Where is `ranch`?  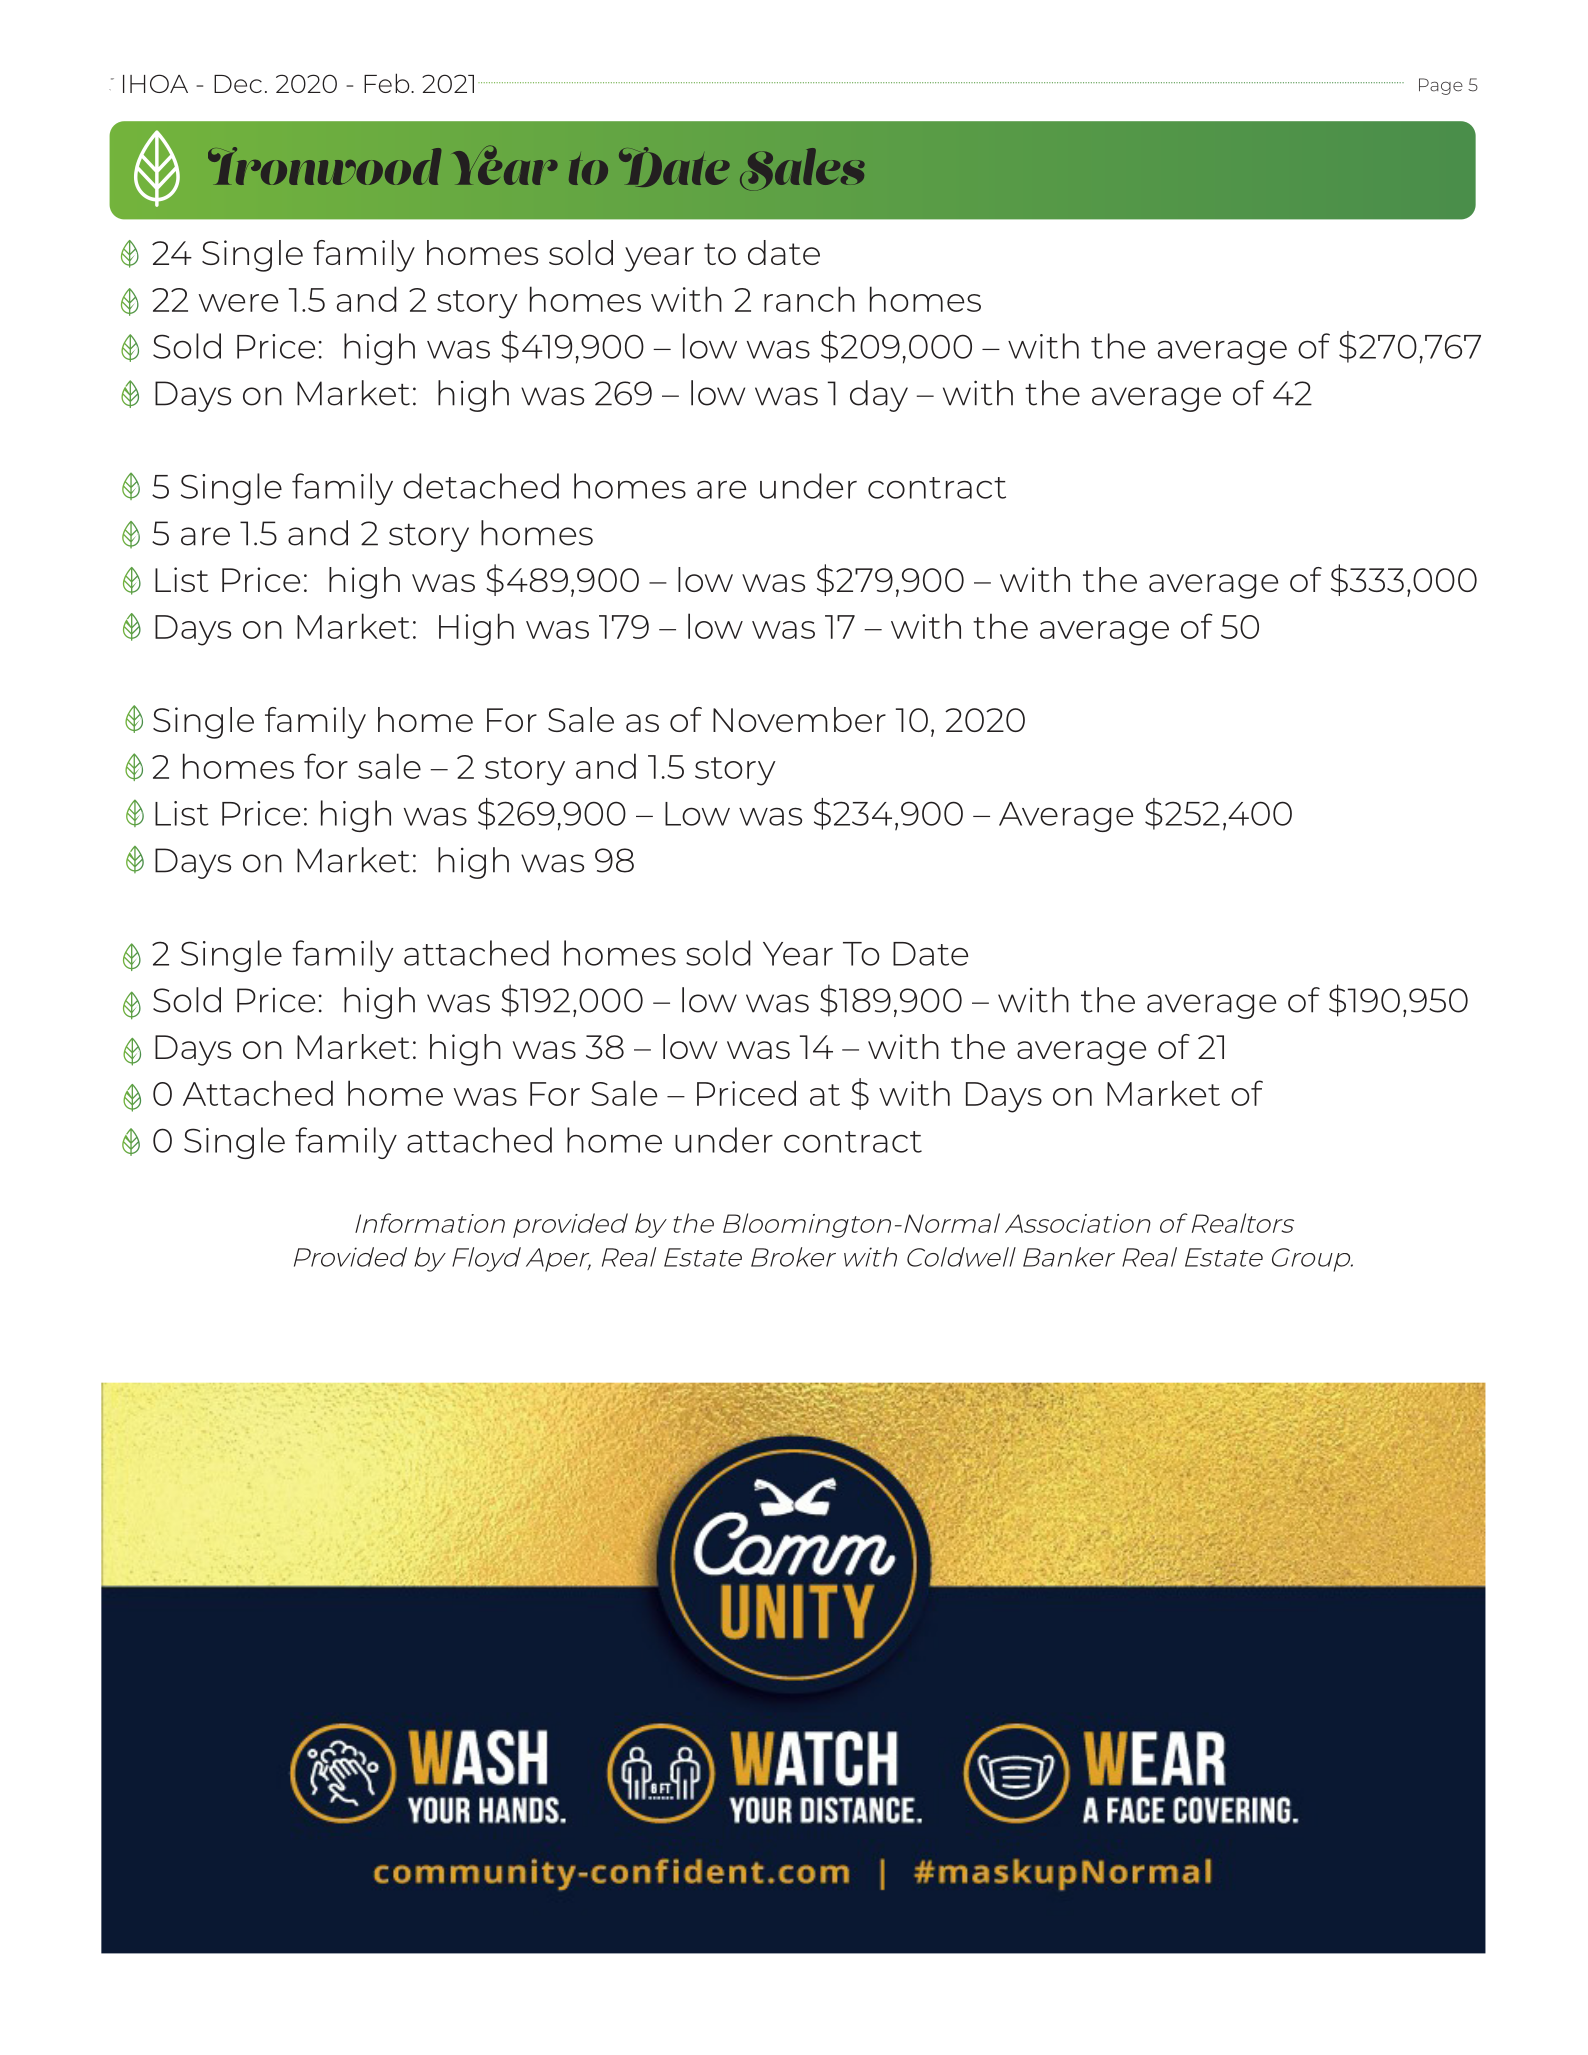 ranch is located at coordinates (809, 299).
